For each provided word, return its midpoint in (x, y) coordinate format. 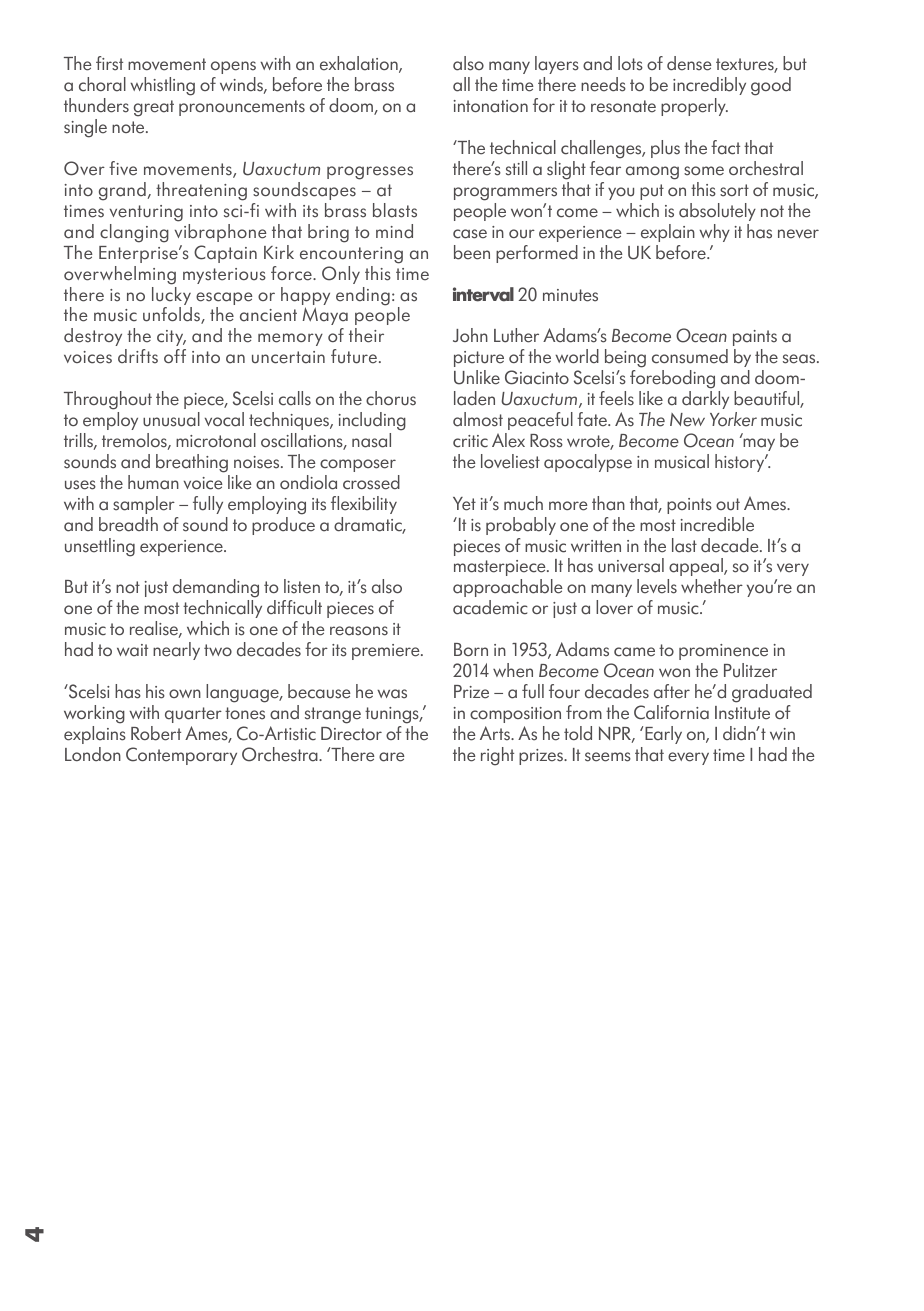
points (689, 506)
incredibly (709, 86)
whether (712, 586)
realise (155, 629)
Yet (464, 504)
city (171, 338)
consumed (690, 356)
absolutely (717, 212)
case (470, 234)
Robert (156, 733)
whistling (162, 86)
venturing (146, 213)
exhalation (360, 64)
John (470, 335)
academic (490, 607)
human (153, 482)
